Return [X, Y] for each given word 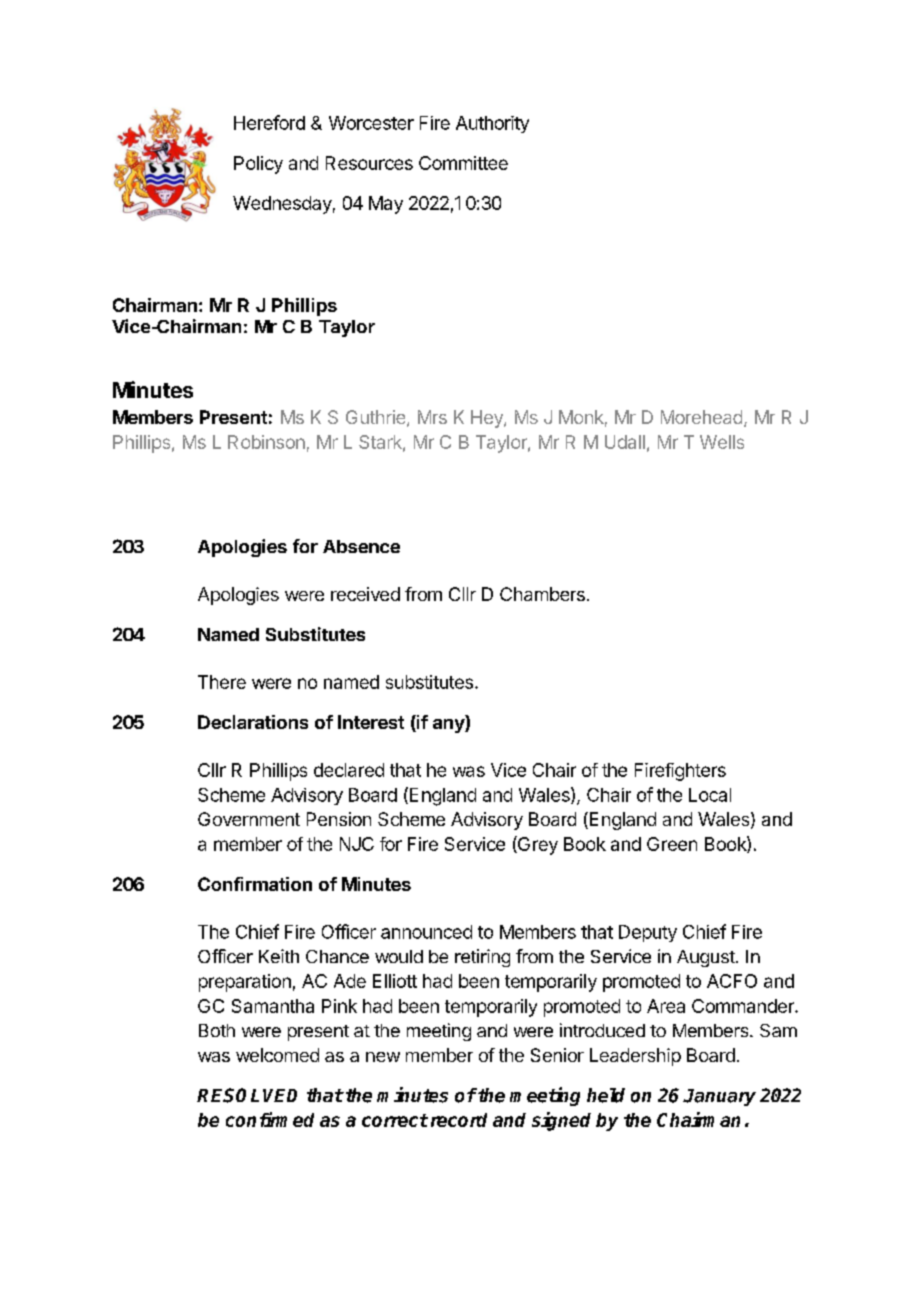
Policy [258, 165]
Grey [537, 845]
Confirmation [255, 884]
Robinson [266, 442]
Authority [492, 124]
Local [710, 795]
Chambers [542, 594]
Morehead [701, 417]
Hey [488, 419]
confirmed [270, 1119]
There [222, 682]
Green [672, 844]
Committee [463, 163]
